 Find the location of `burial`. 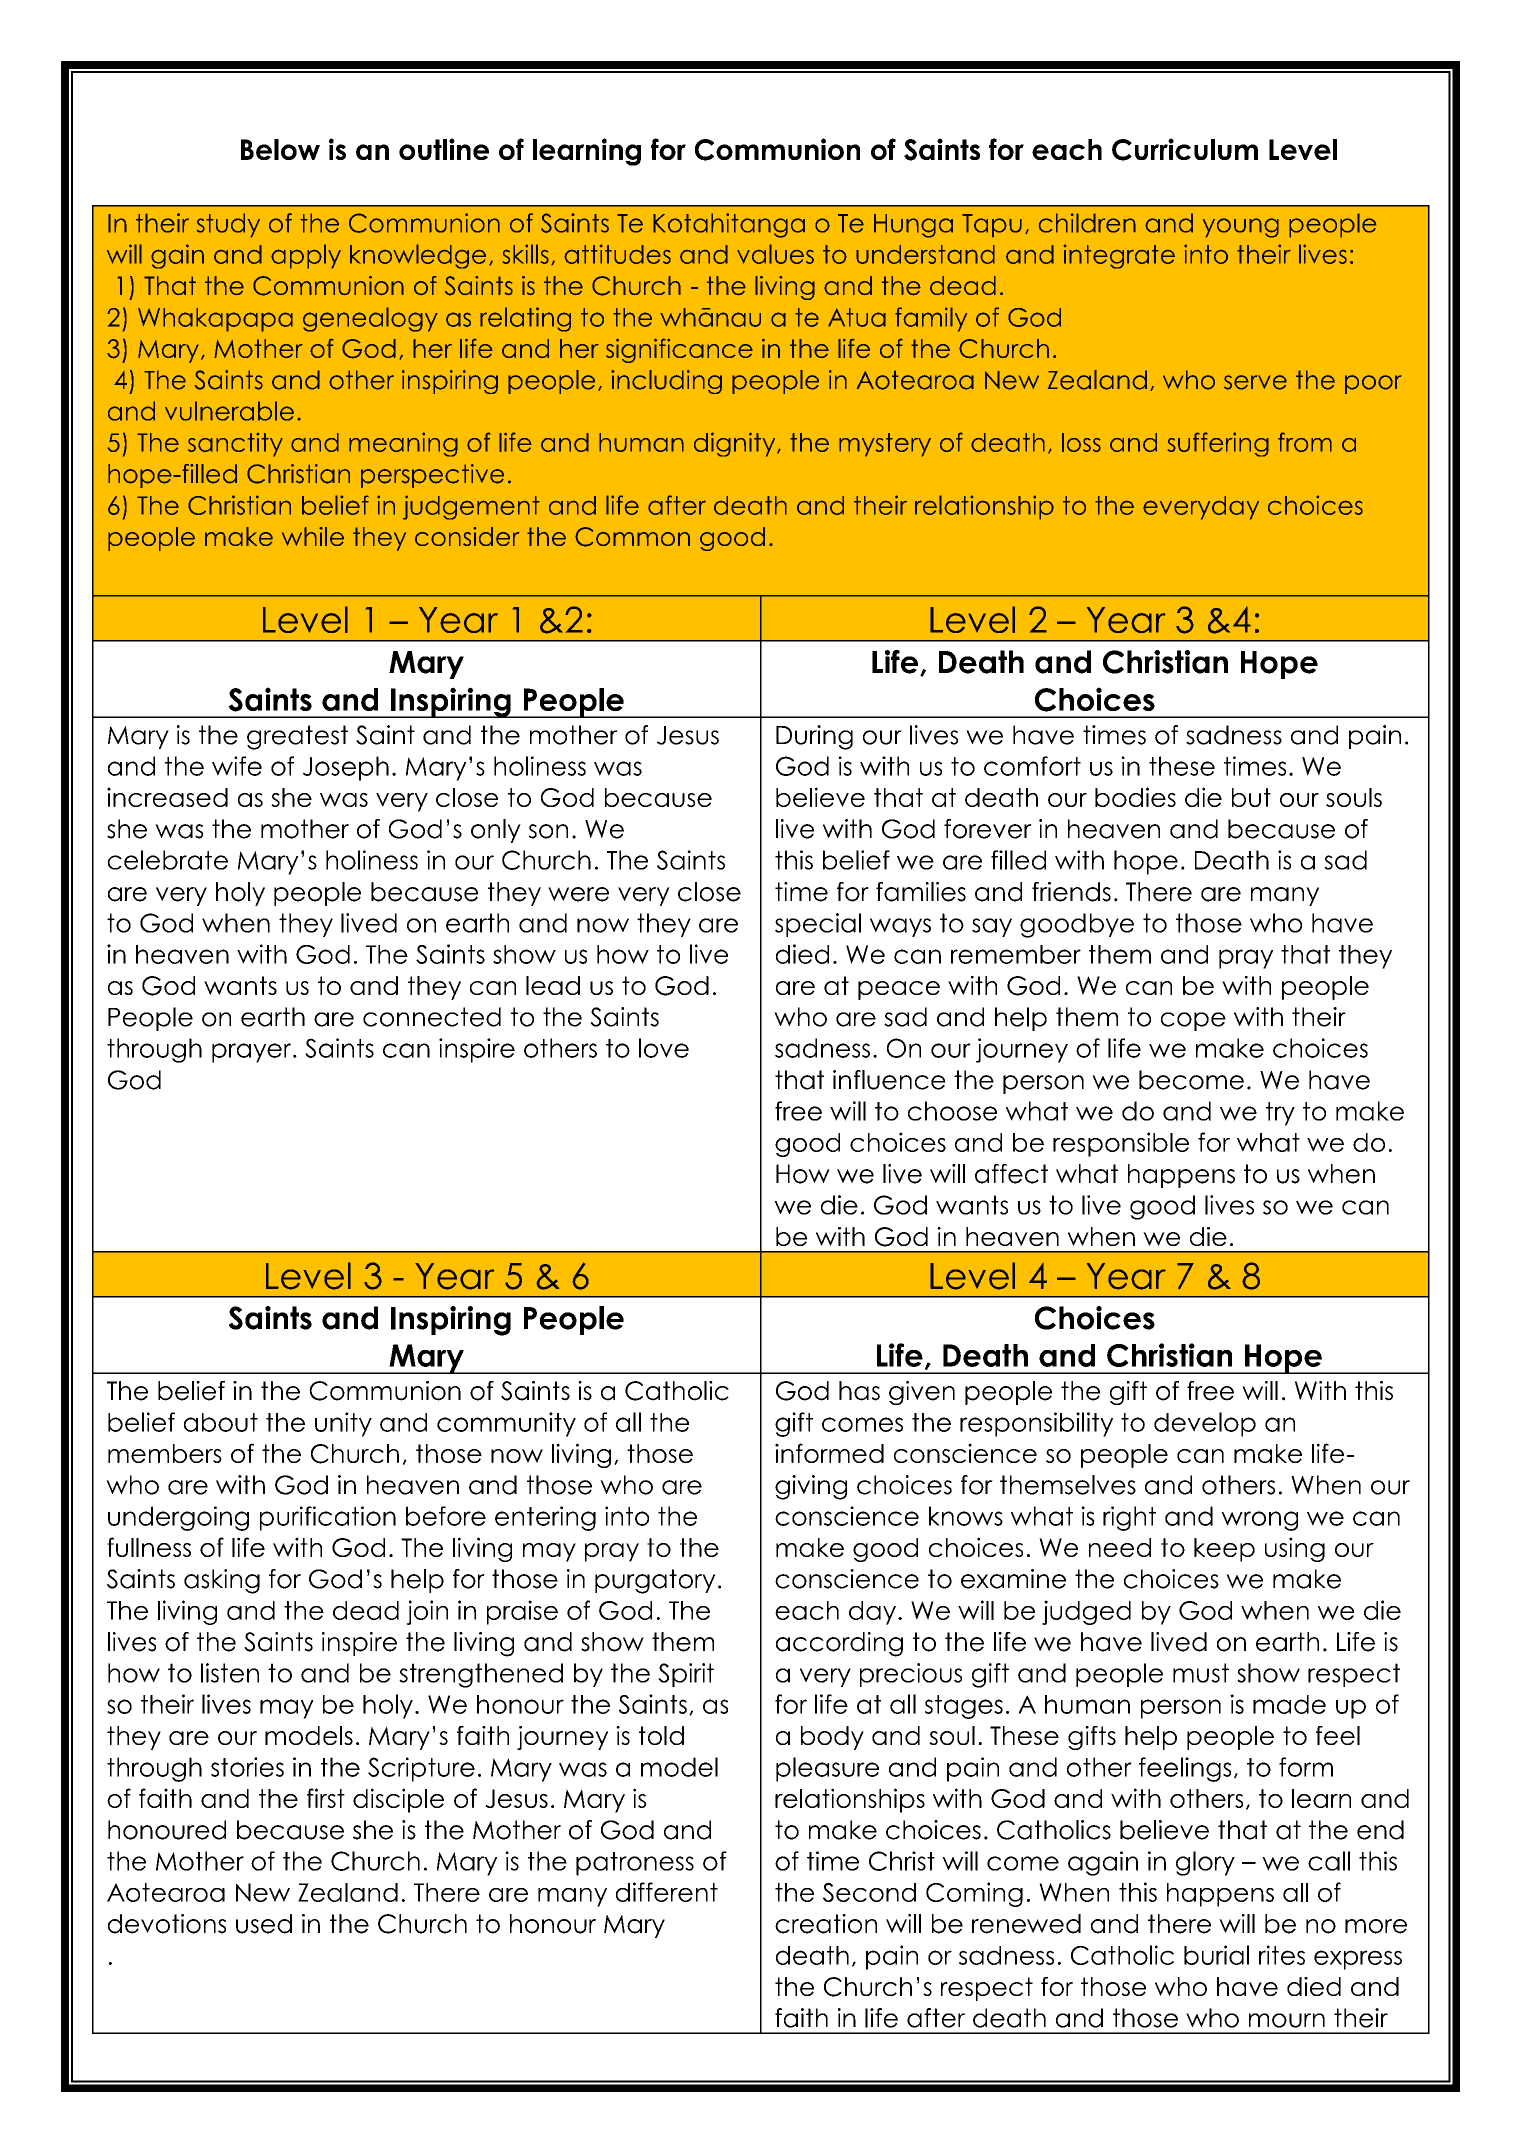

burial is located at coordinates (1216, 1955).
